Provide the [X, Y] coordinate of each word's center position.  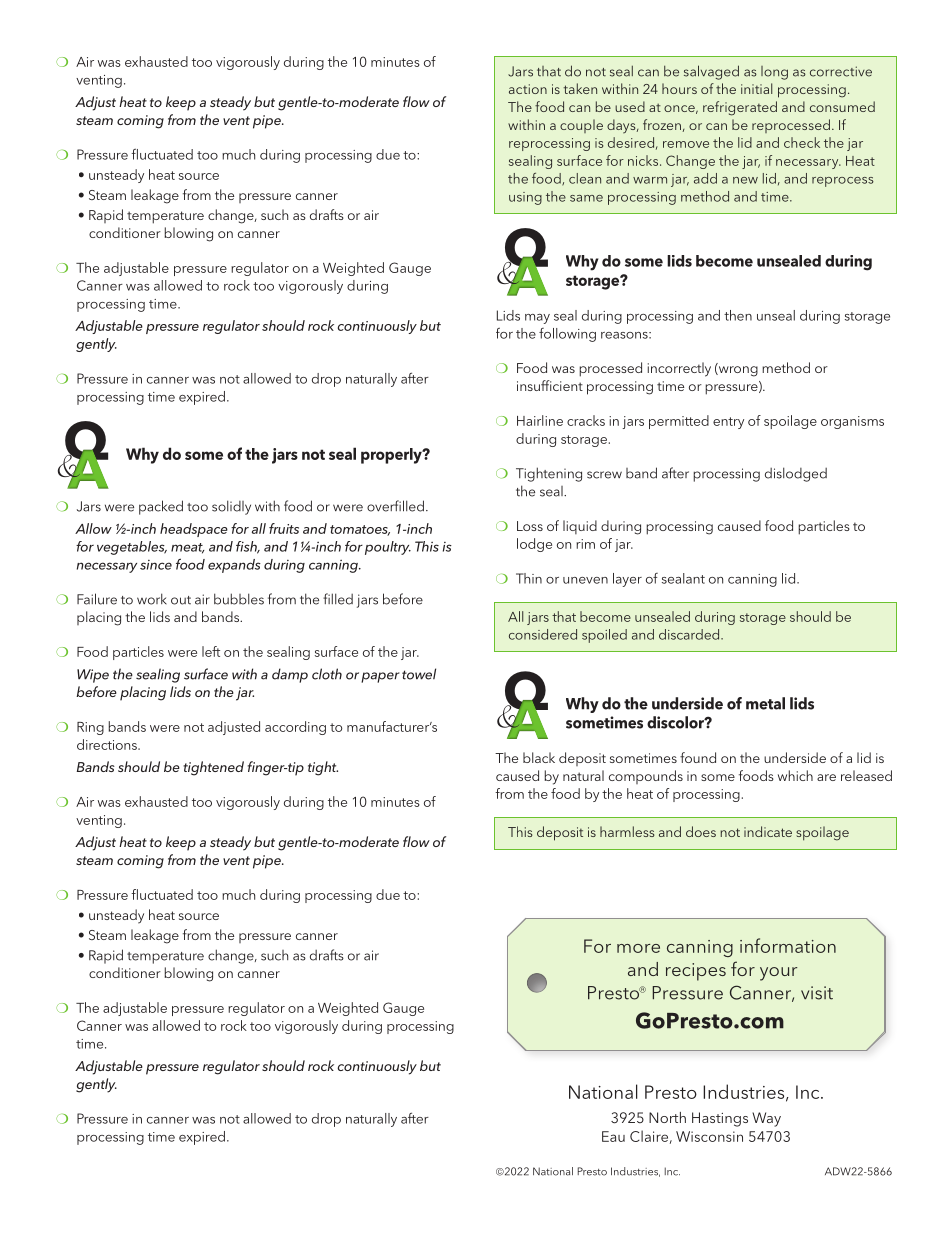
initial [756, 88]
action [528, 89]
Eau [613, 1136]
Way [766, 1119]
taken [580, 88]
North [667, 1117]
